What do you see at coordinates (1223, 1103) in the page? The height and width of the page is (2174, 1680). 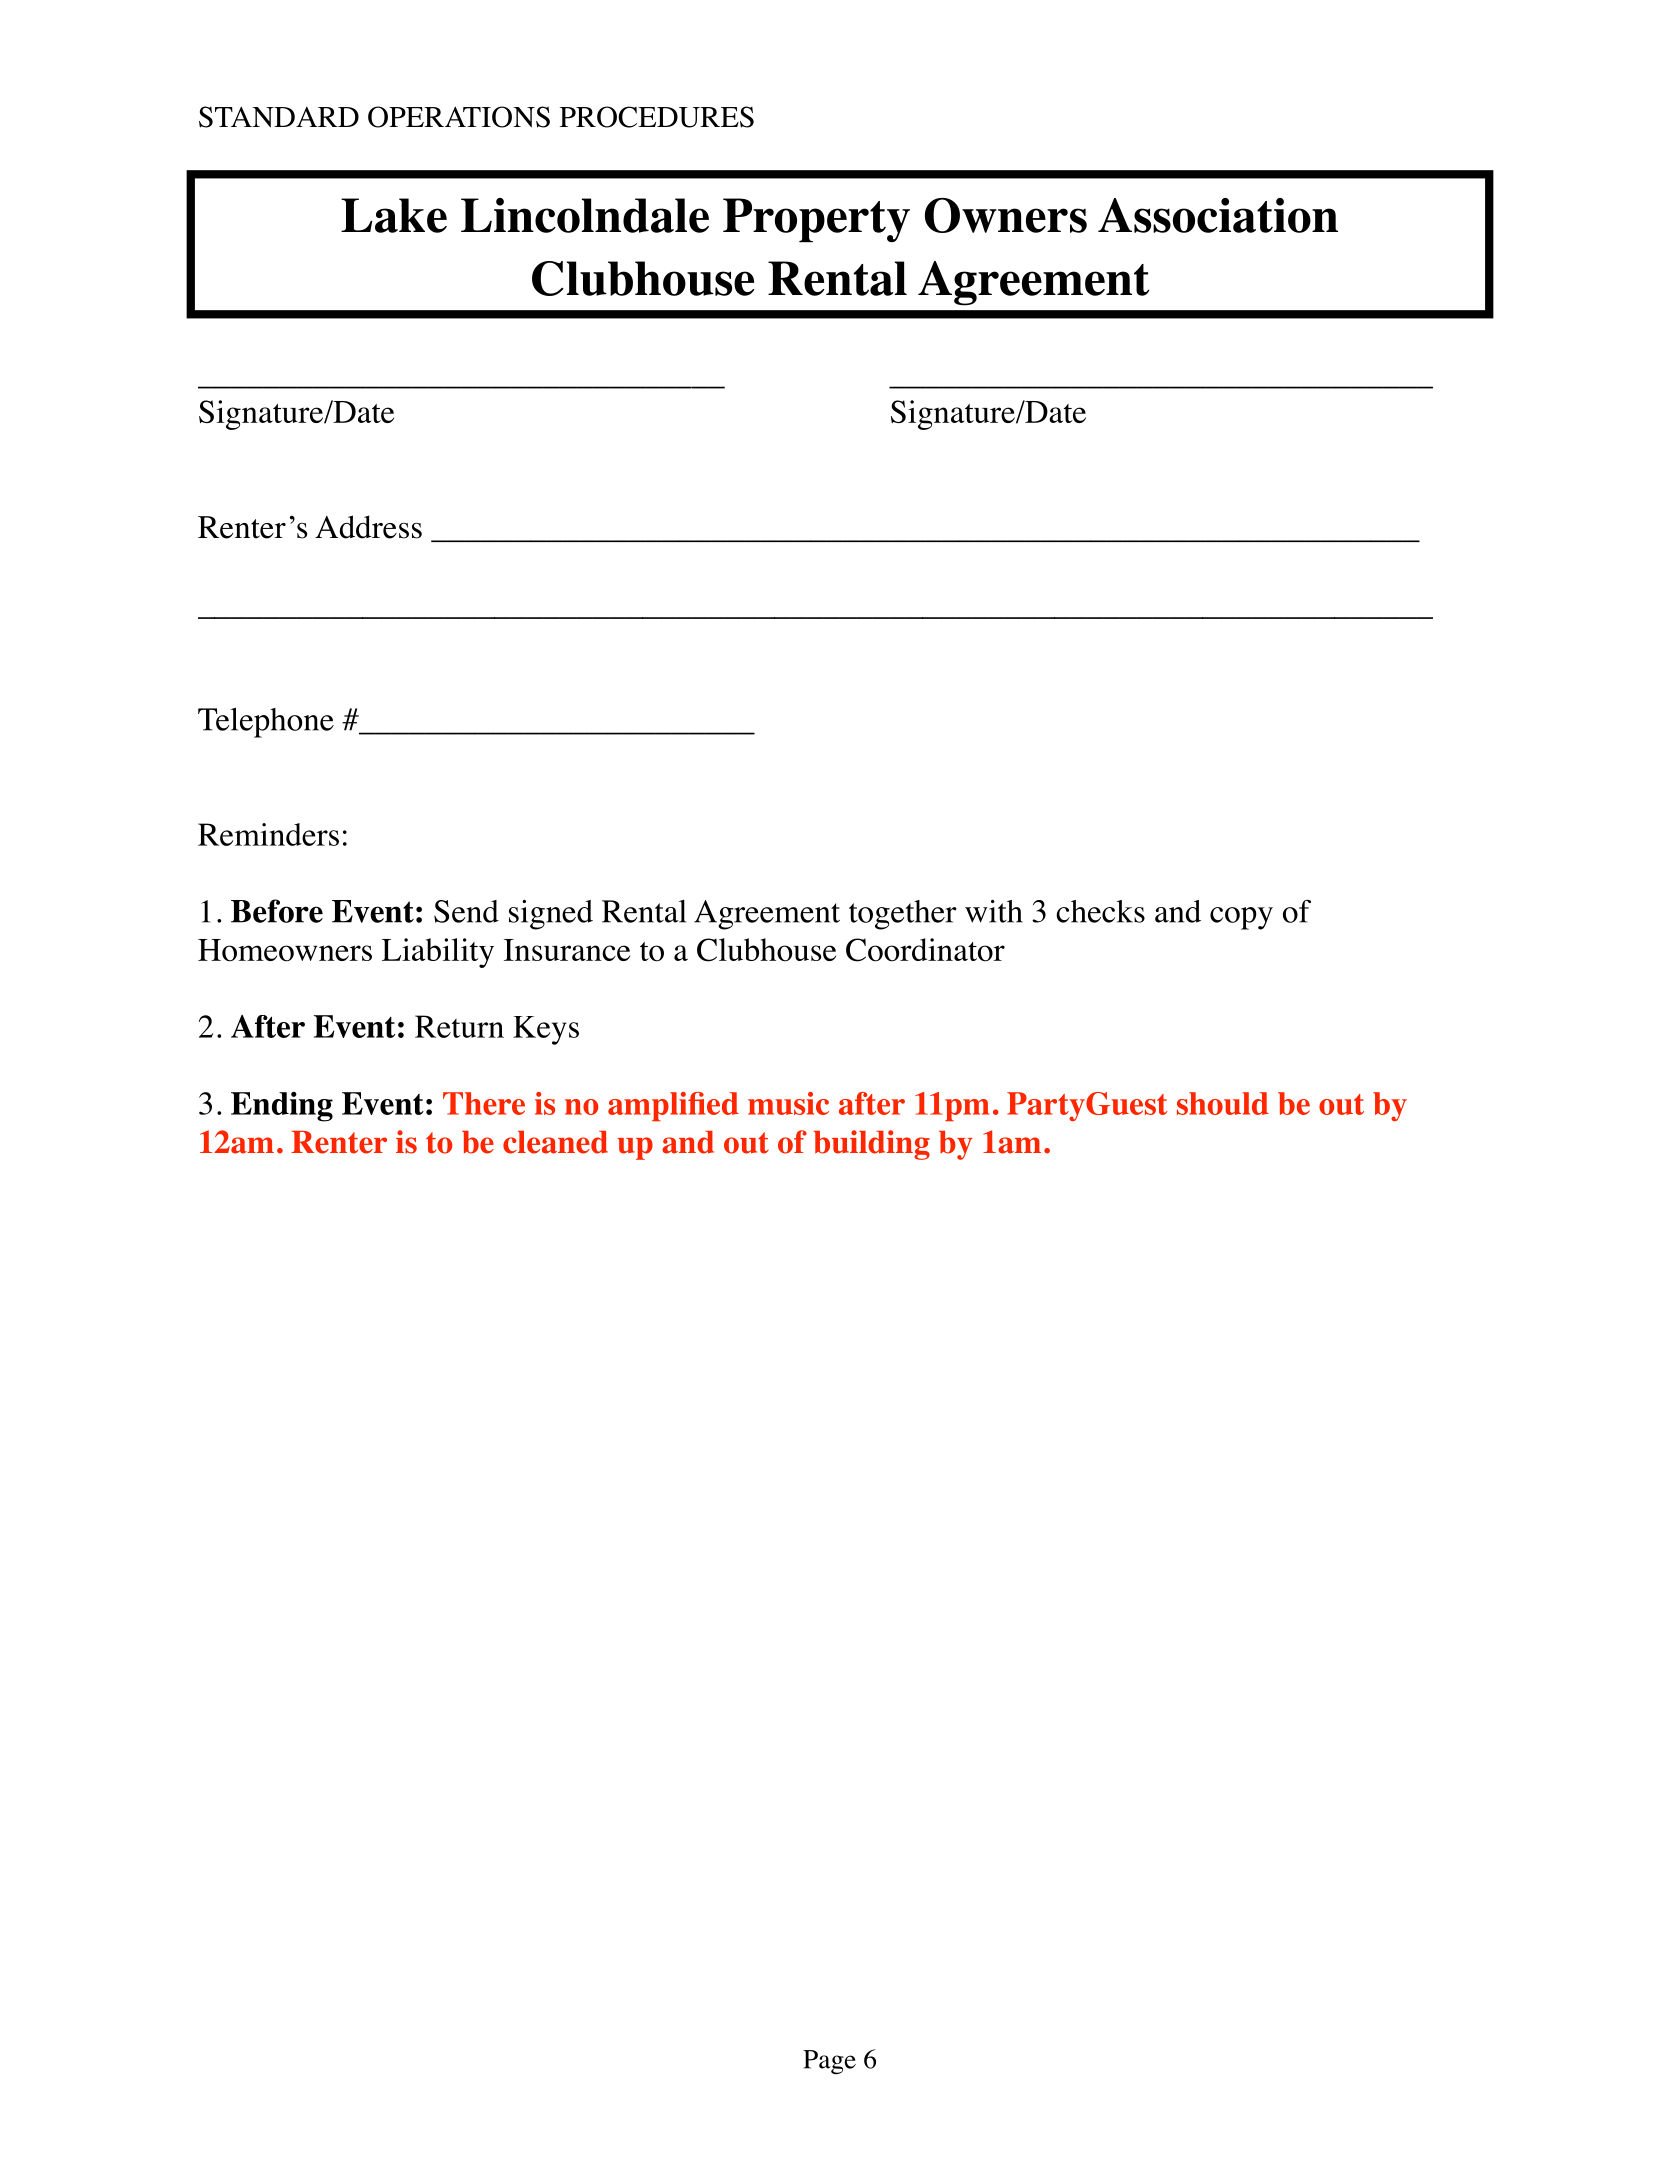 I see `should` at bounding box center [1223, 1103].
